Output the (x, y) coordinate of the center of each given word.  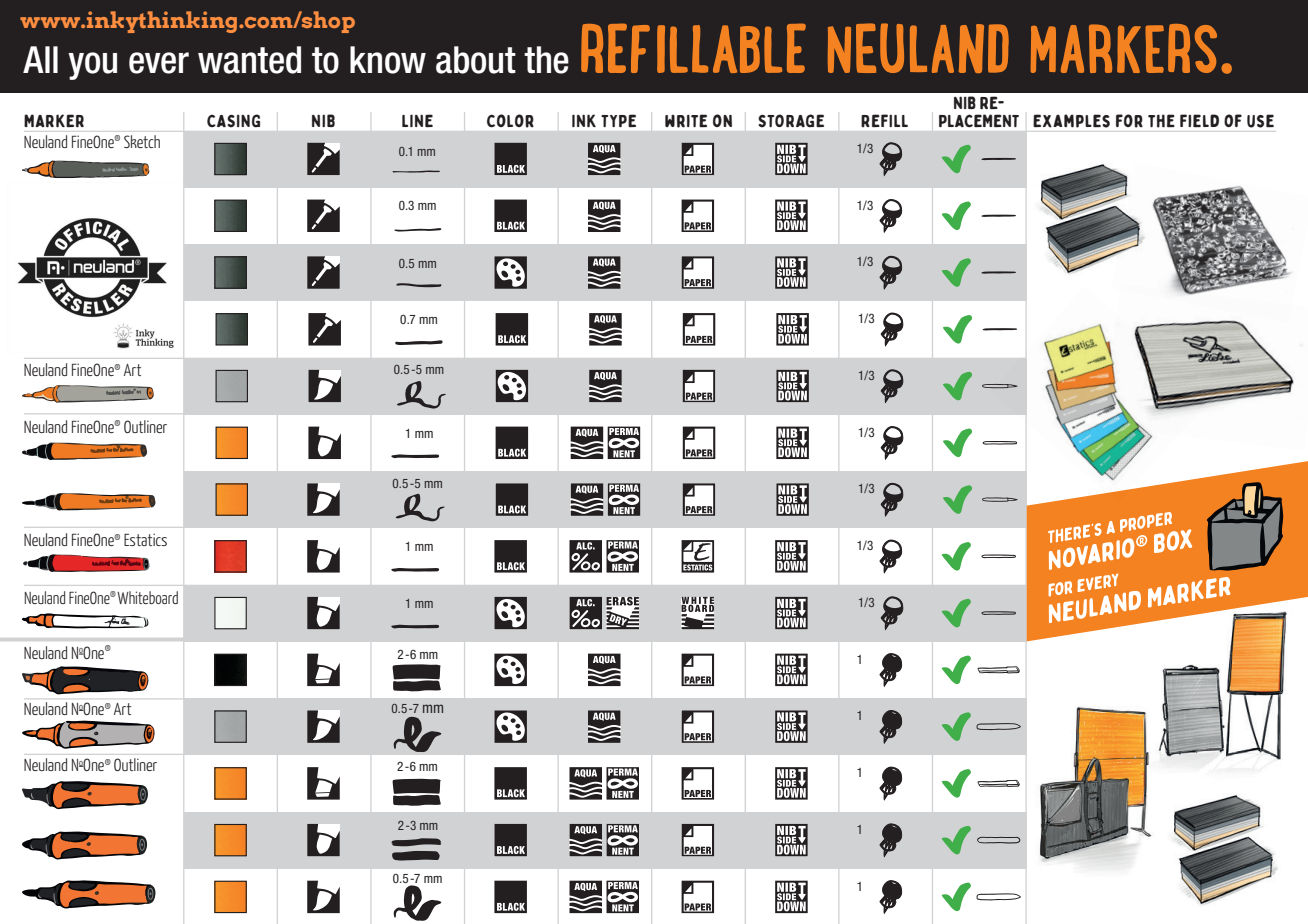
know (388, 60)
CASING (233, 121)
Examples (1071, 121)
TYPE (618, 120)
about (476, 60)
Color (510, 121)
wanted (249, 60)
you (92, 66)
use (1260, 121)
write (686, 121)
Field (1199, 121)
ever (159, 63)
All (40, 59)
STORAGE (791, 121)
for (1129, 121)
